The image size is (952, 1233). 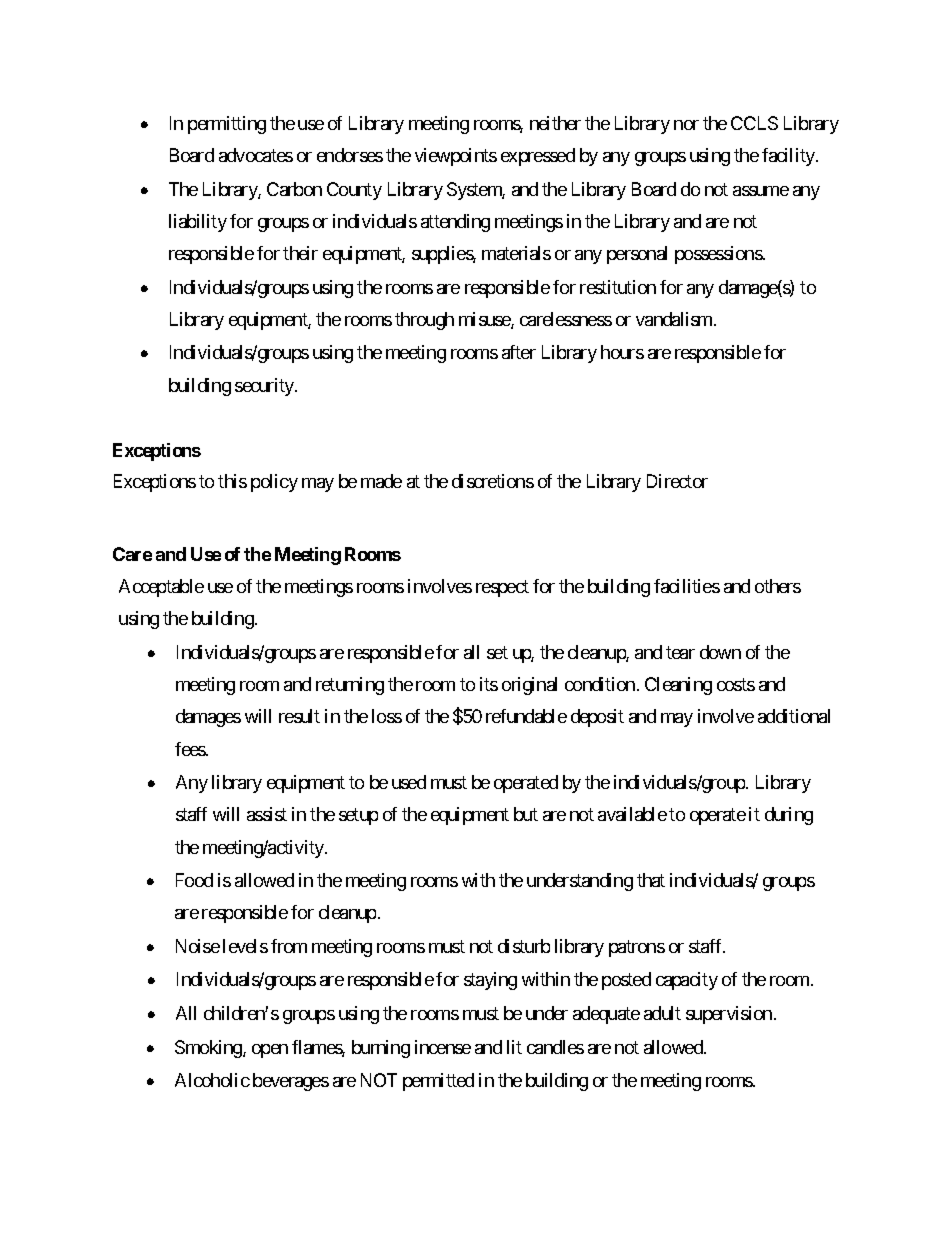 What do you see at coordinates (161, 588) in the image?
I see `Acceptable` at bounding box center [161, 588].
